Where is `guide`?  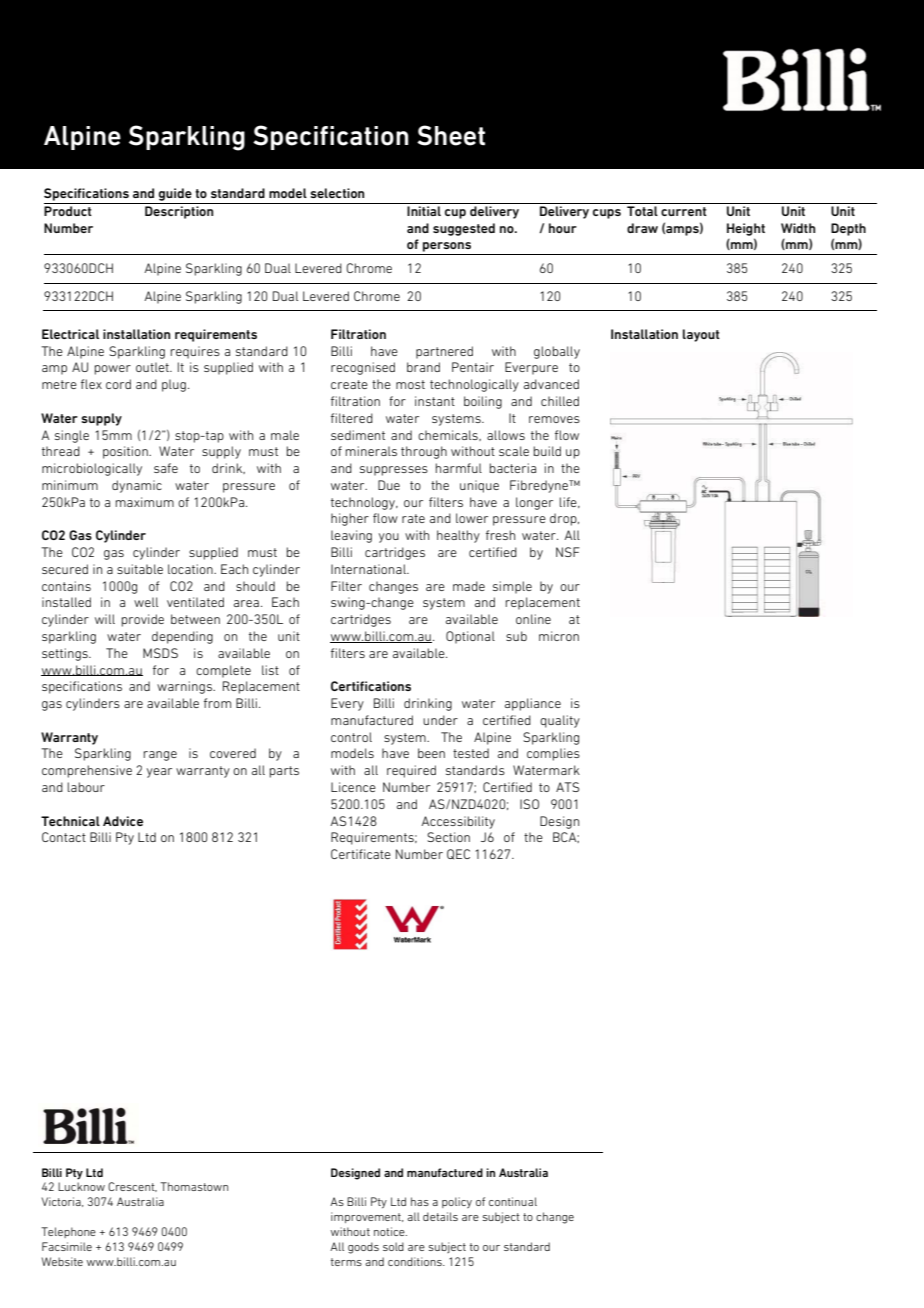
guide is located at coordinates (175, 194).
